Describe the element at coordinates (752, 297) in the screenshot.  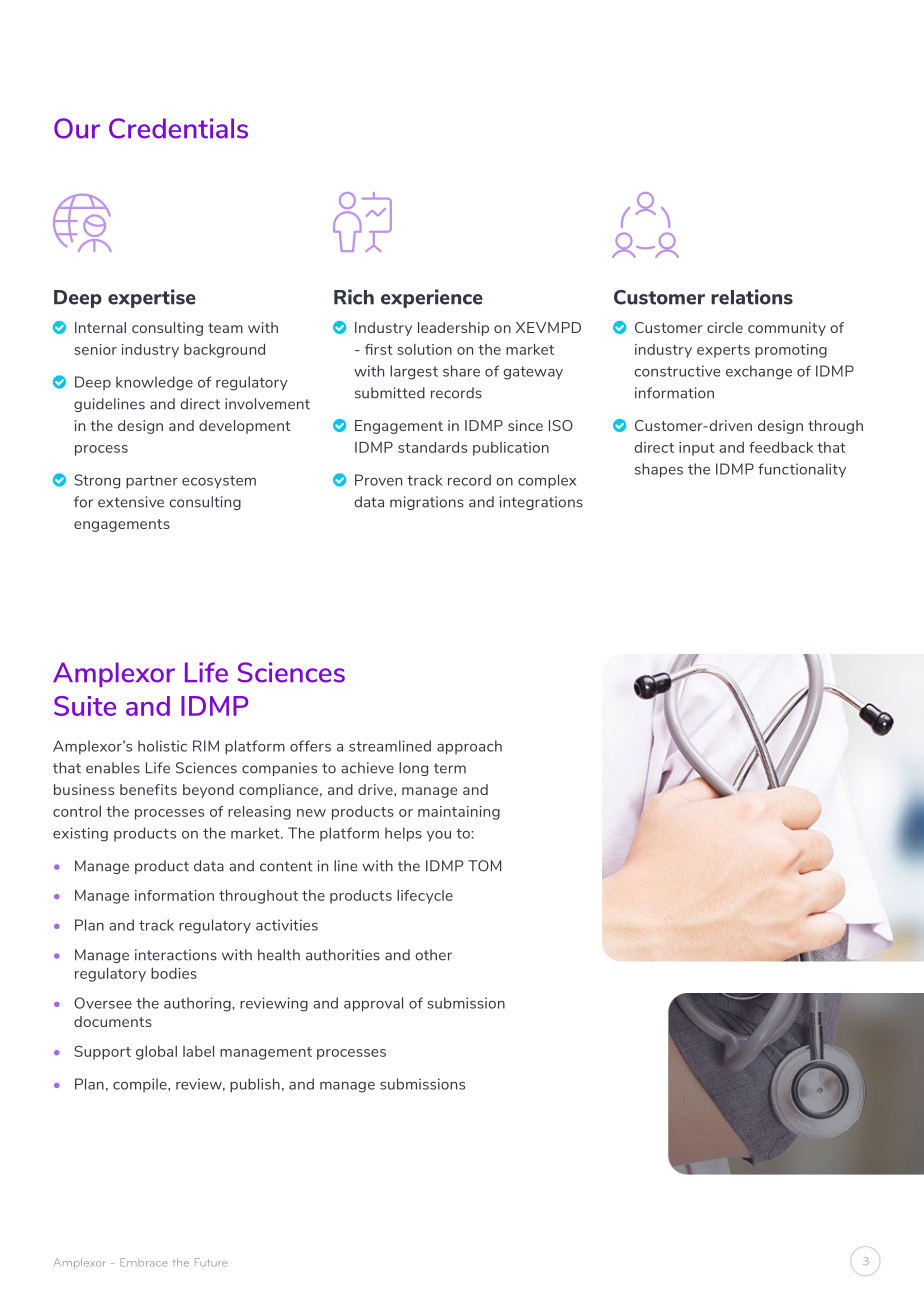
I see `relations` at that location.
